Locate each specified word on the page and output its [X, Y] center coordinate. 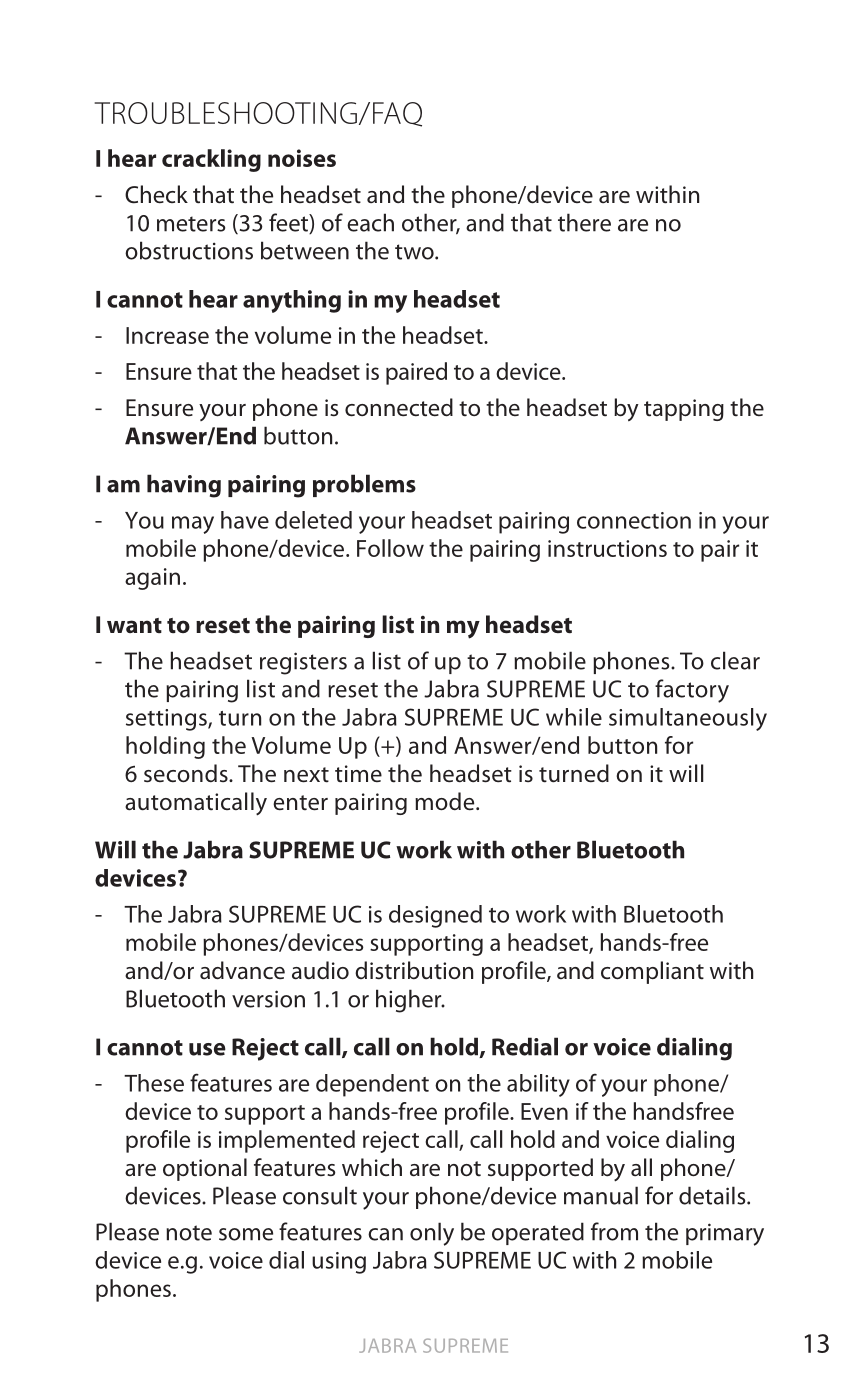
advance [242, 970]
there [584, 222]
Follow [390, 548]
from [614, 1231]
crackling [211, 160]
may [193, 525]
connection [634, 520]
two [415, 252]
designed [435, 916]
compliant [652, 972]
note [189, 1233]
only [432, 1234]
